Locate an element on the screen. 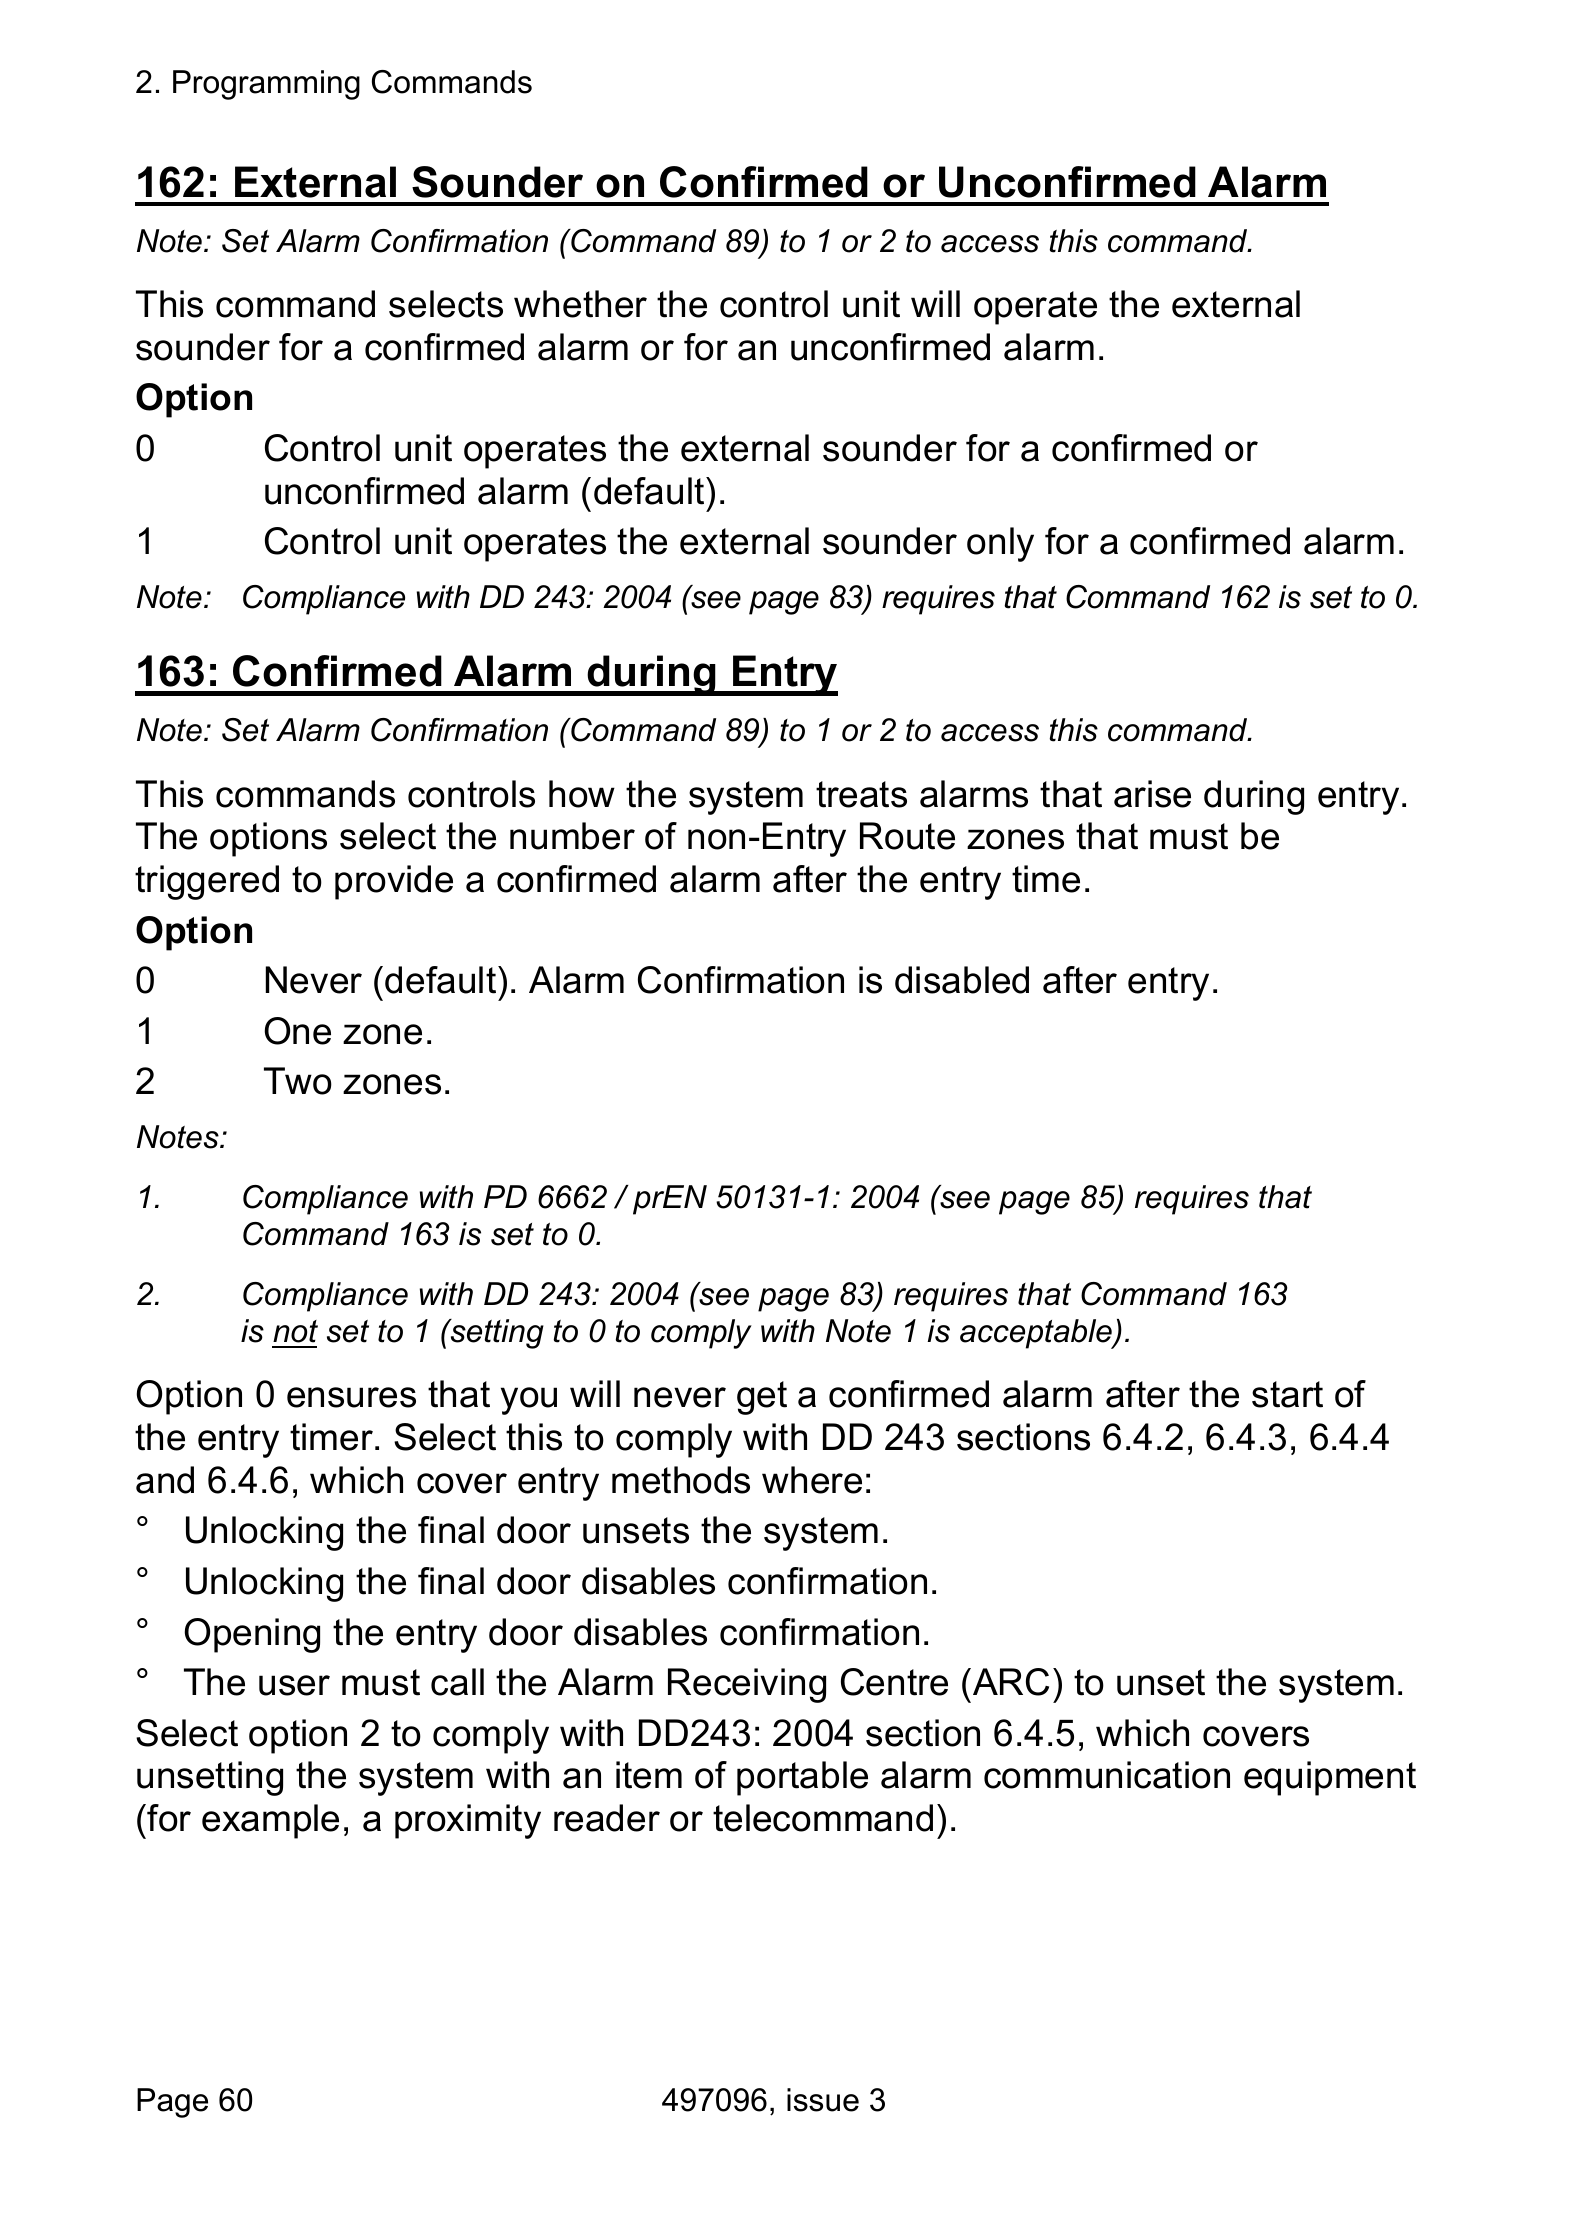 Image resolution: width=1578 pixels, height=2232 pixels. acceptable is located at coordinates (1037, 1334).
